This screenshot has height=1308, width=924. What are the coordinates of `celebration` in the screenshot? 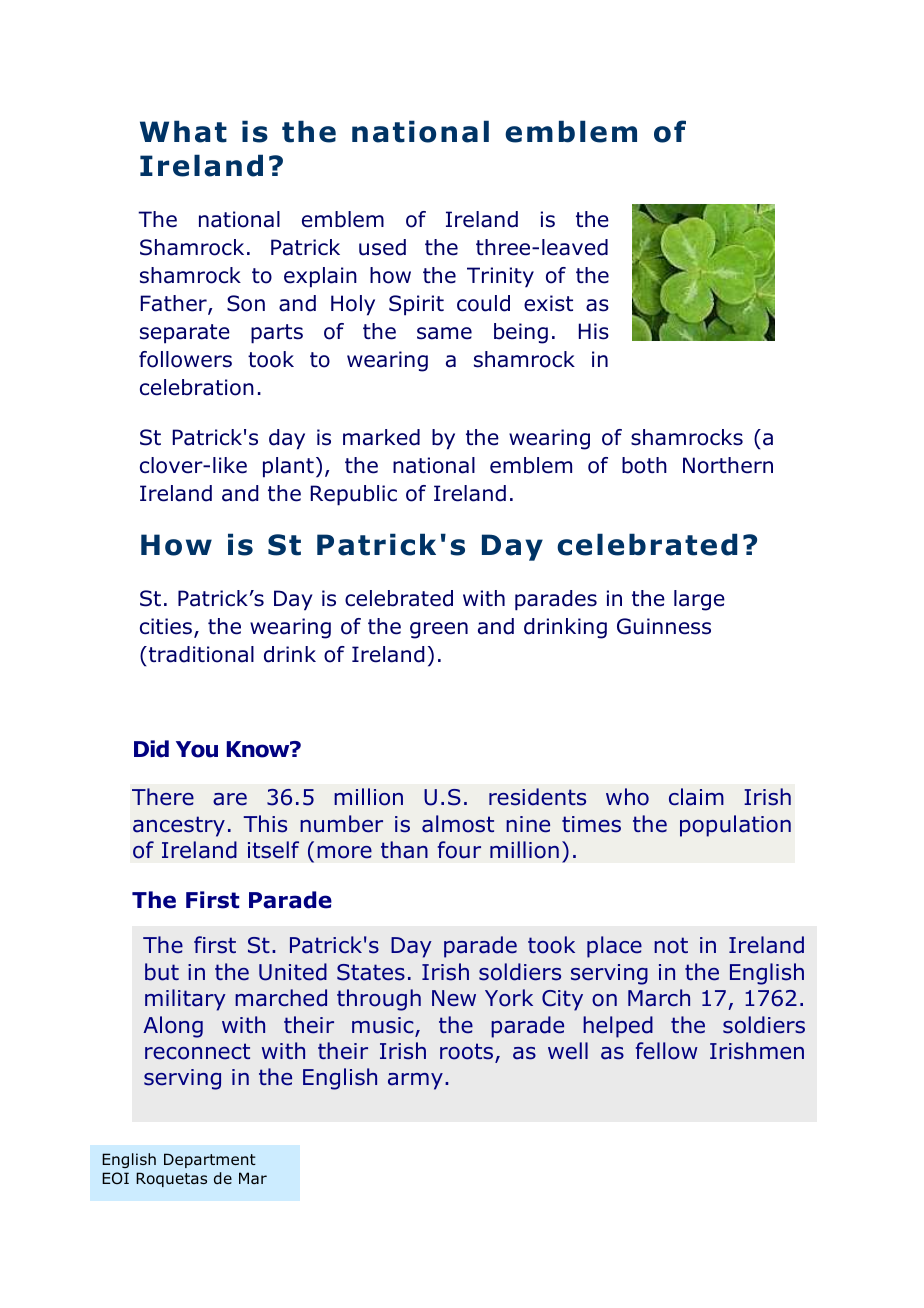 It's located at (197, 387).
